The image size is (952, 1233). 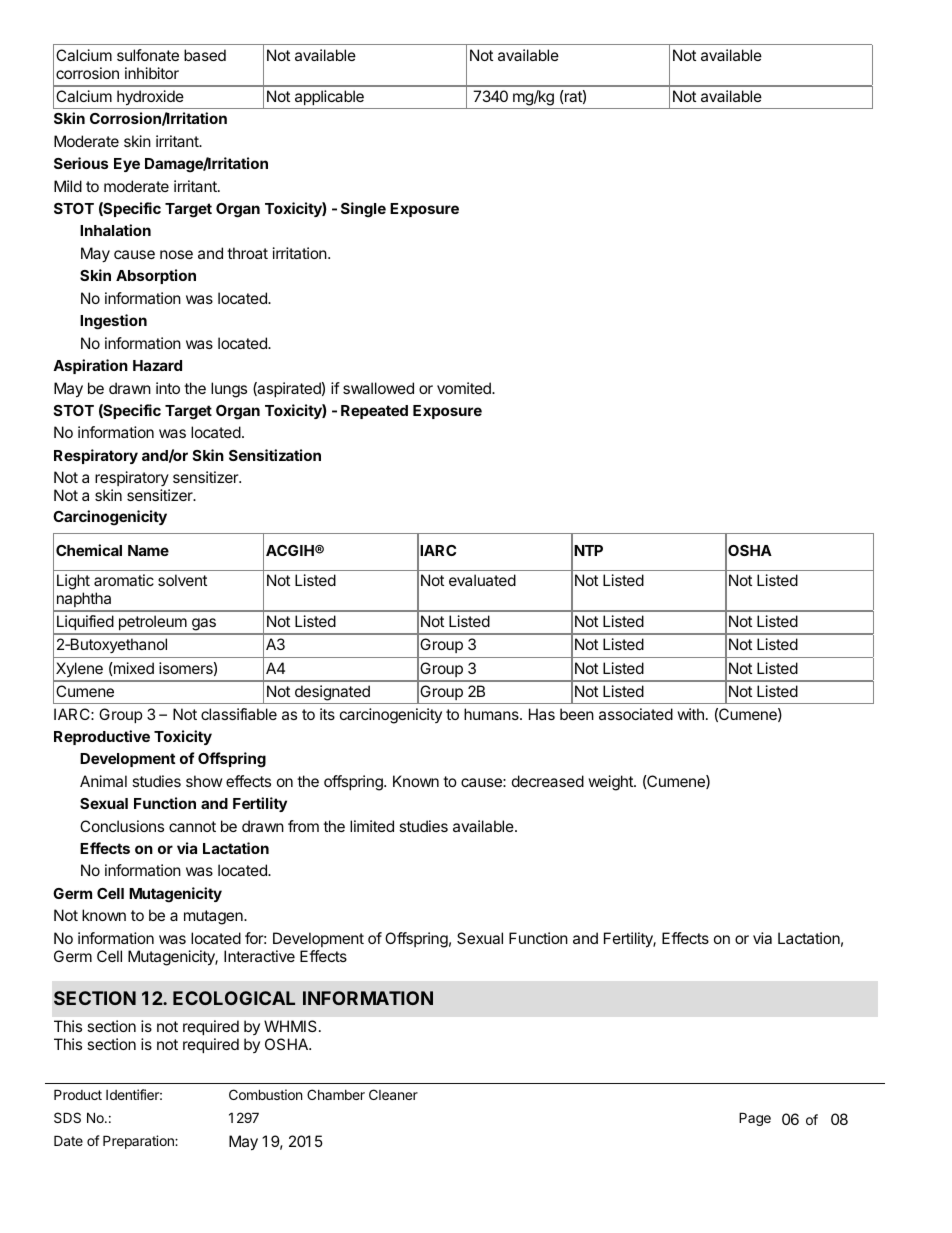 What do you see at coordinates (122, 826) in the screenshot?
I see `Conclusions` at bounding box center [122, 826].
